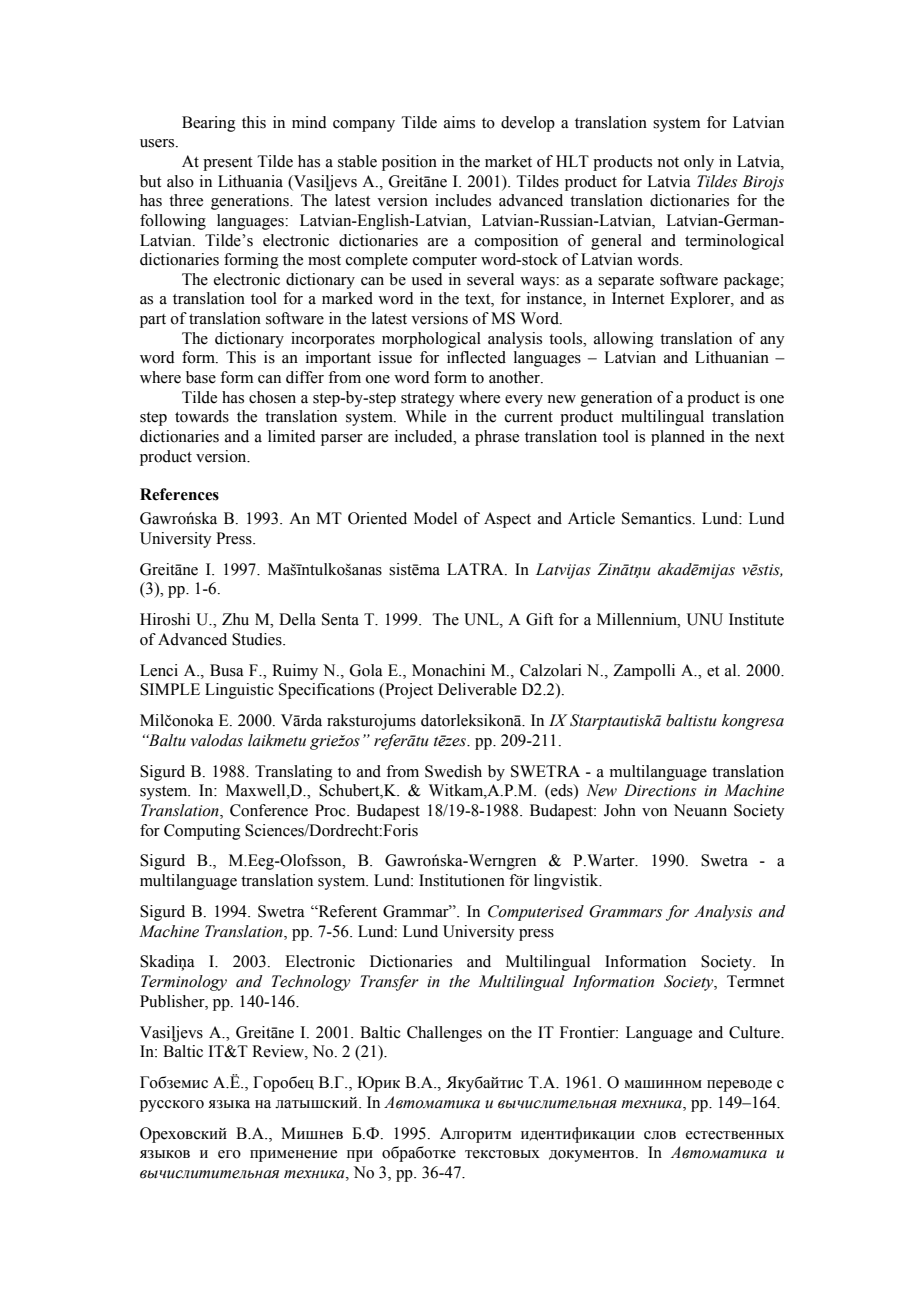 This image has height=1308, width=924. What do you see at coordinates (699, 163) in the image?
I see `only` at bounding box center [699, 163].
